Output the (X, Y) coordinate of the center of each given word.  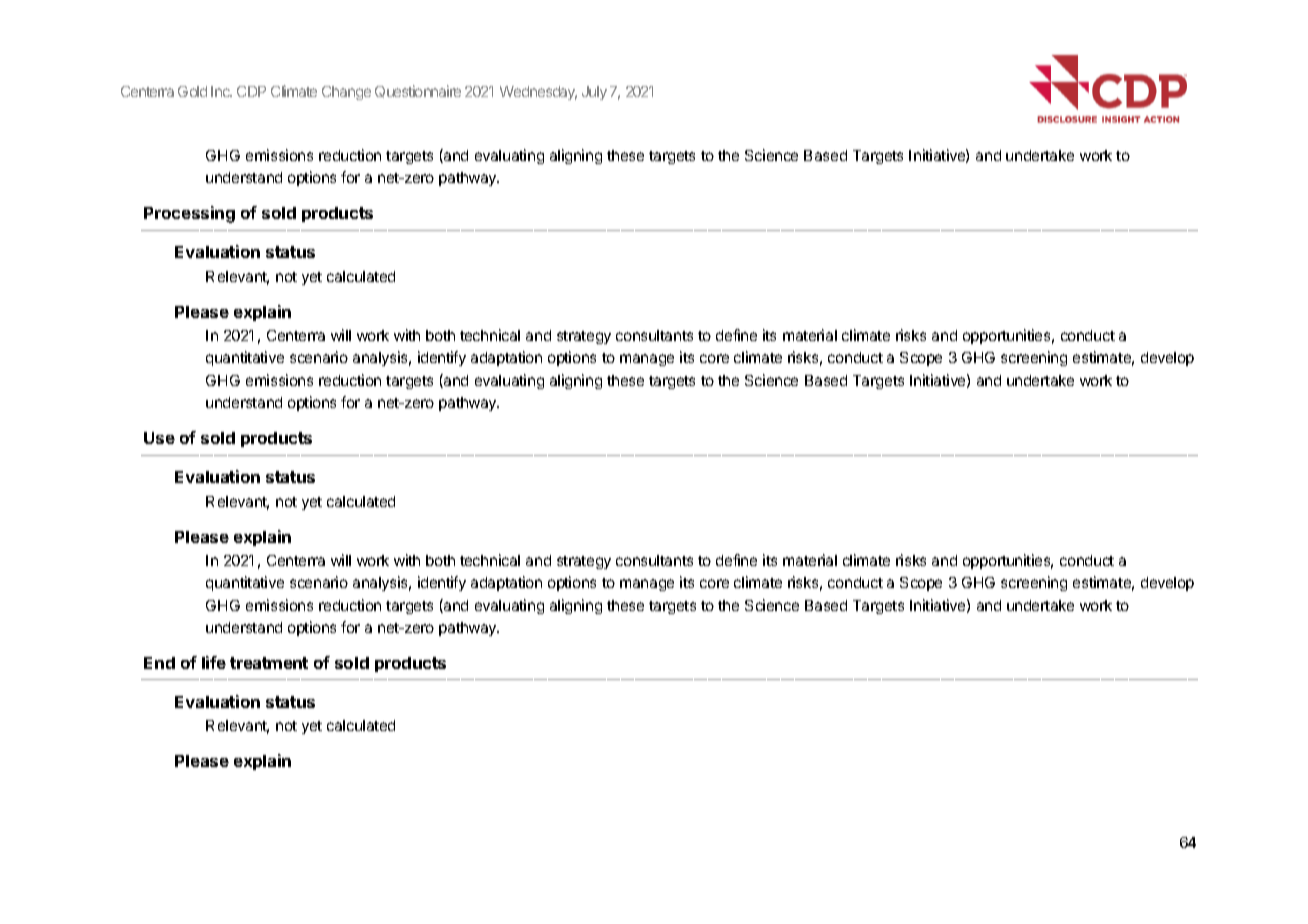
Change (346, 93)
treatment (269, 663)
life (214, 662)
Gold (192, 91)
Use (159, 438)
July (594, 93)
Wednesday (538, 93)
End (159, 663)
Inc (221, 91)
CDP (251, 91)
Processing (189, 214)
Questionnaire (418, 91)
